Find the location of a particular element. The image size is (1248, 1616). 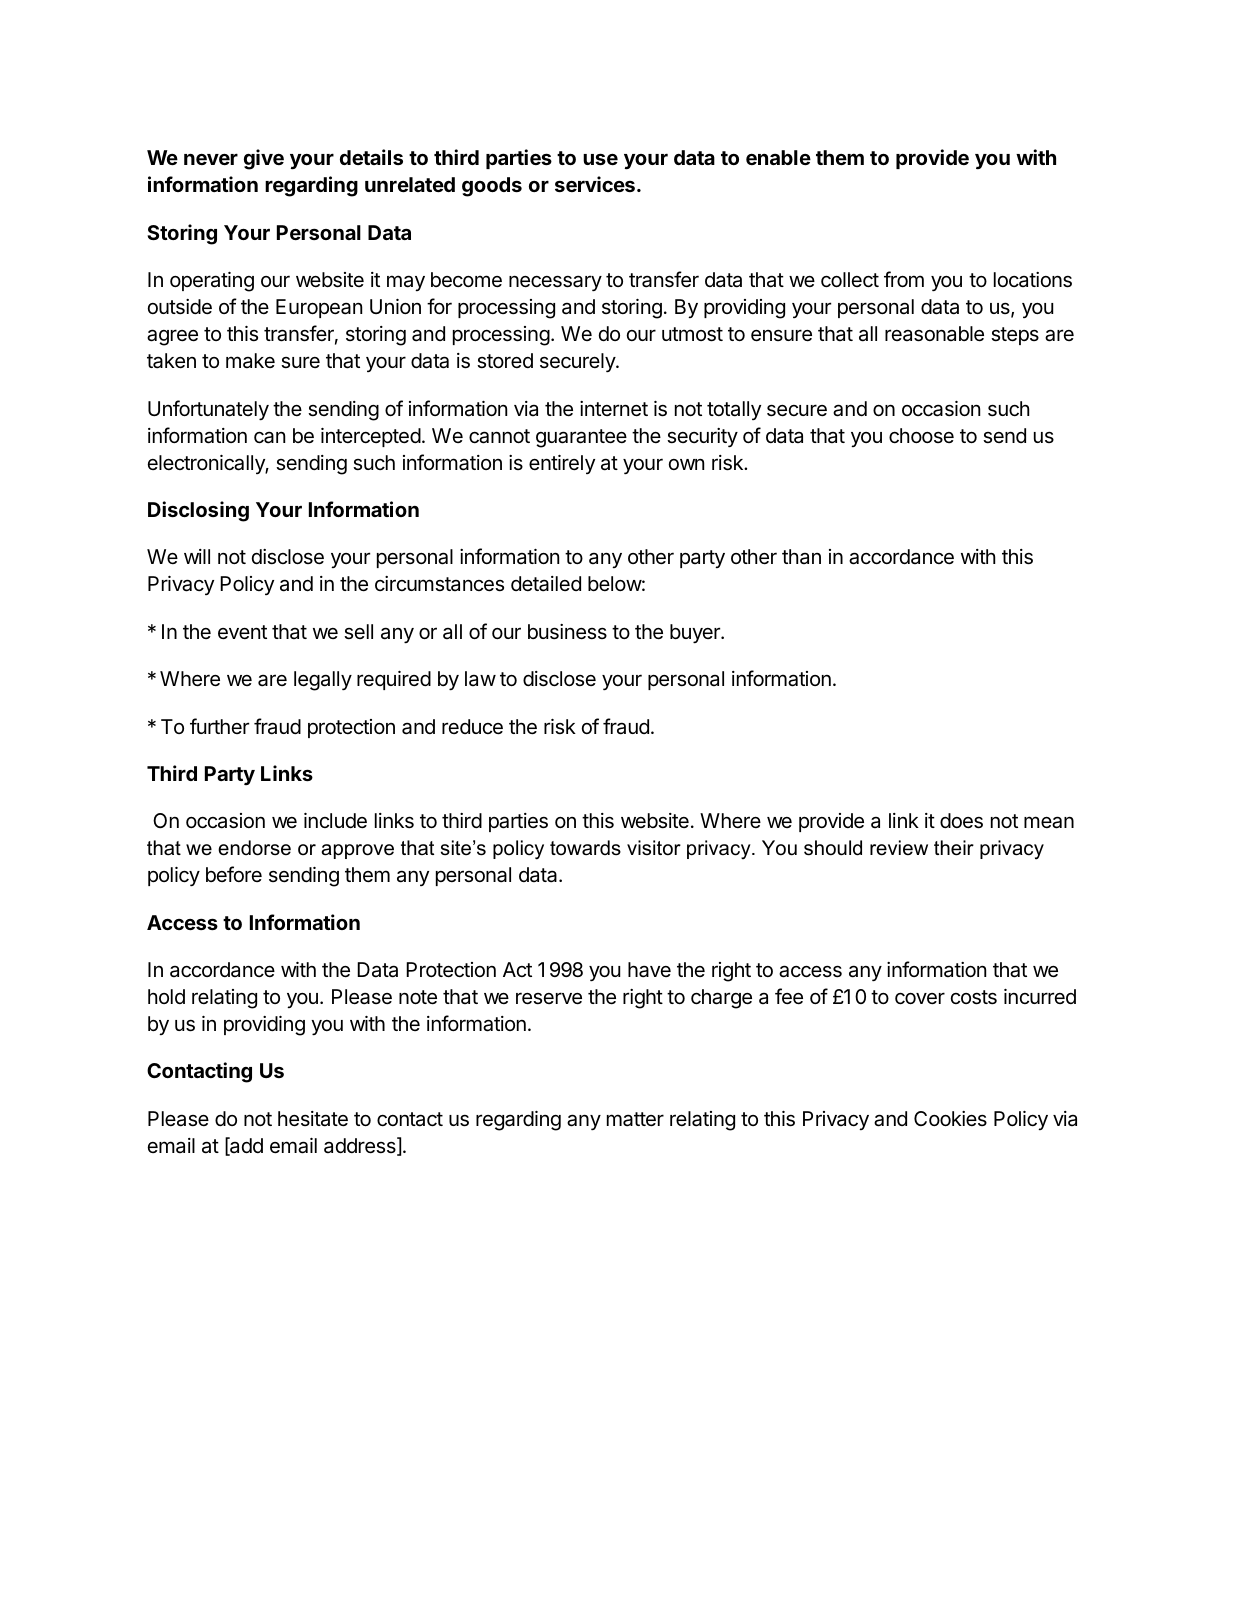

choose is located at coordinates (921, 435).
